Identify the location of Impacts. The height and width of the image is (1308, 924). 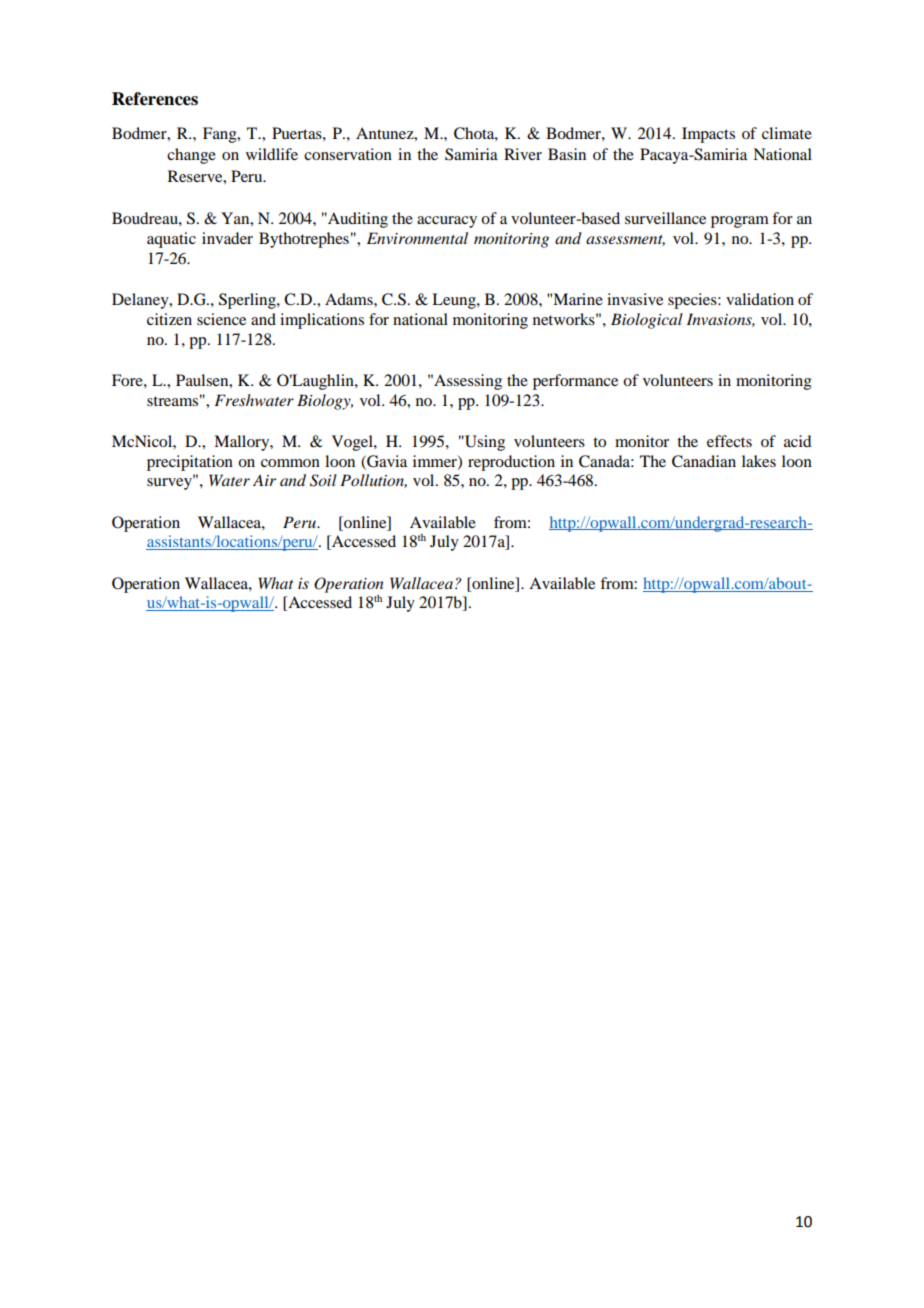
(708, 135).
